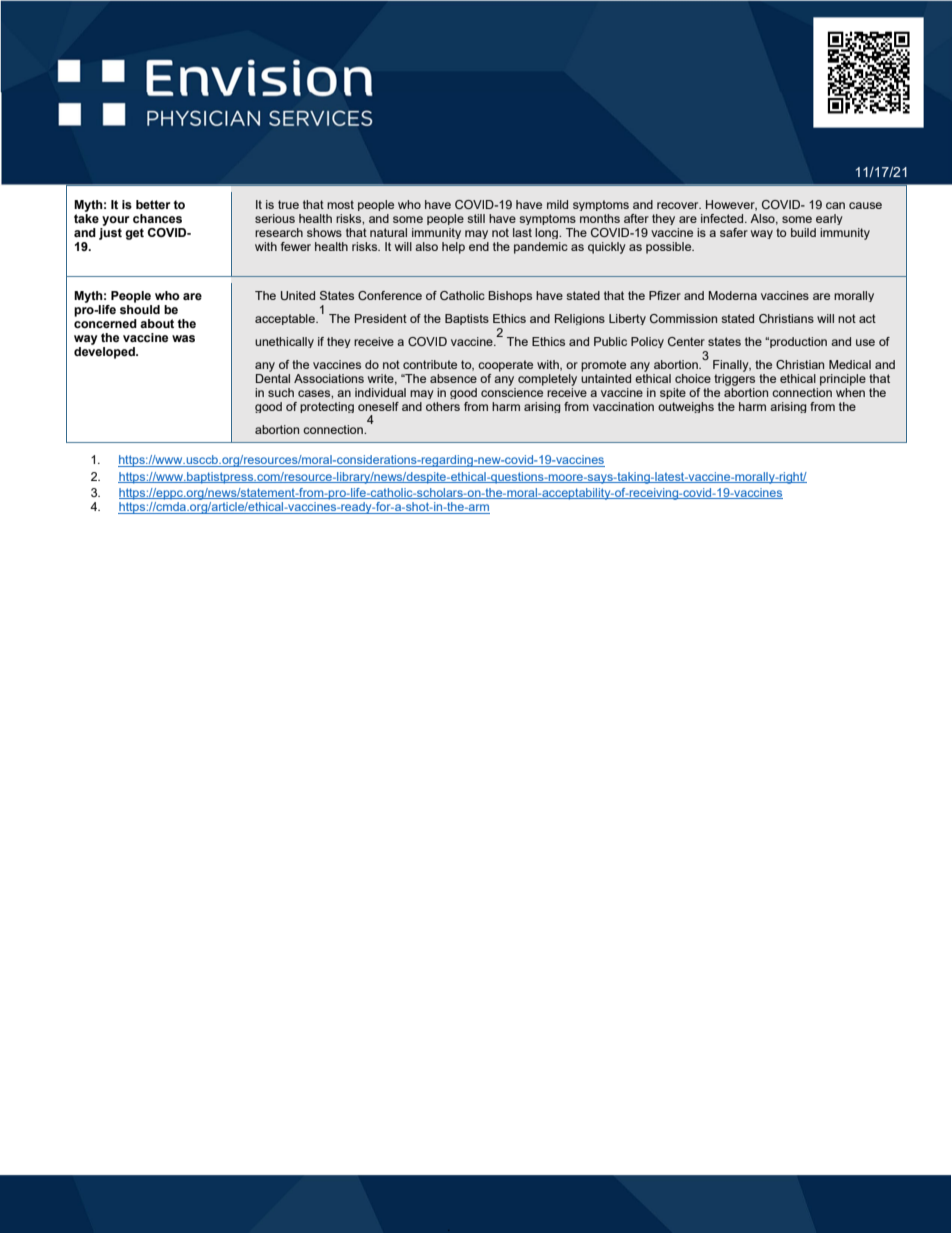 The image size is (952, 1233). I want to click on was, so click(183, 338).
